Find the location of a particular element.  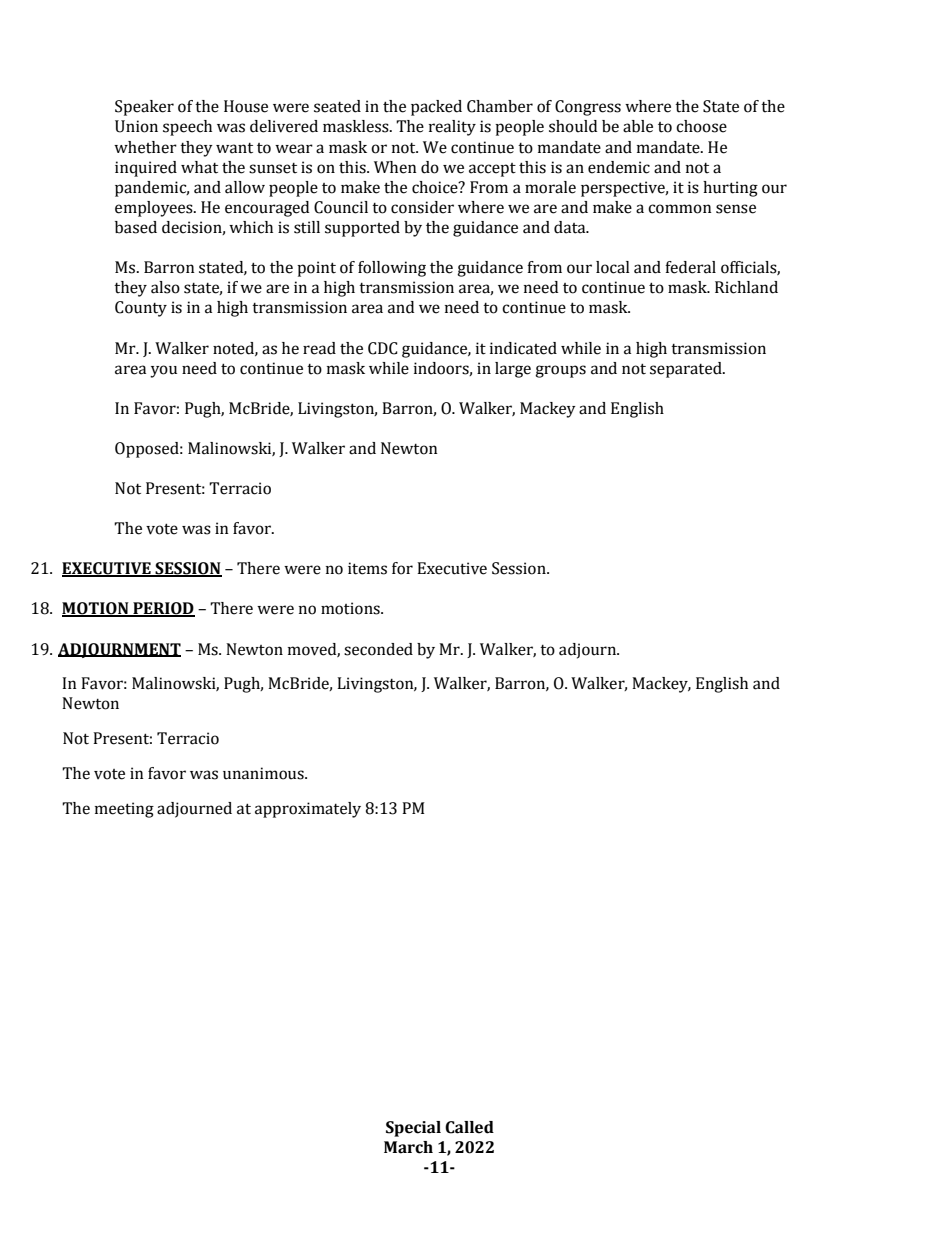

items is located at coordinates (367, 568).
